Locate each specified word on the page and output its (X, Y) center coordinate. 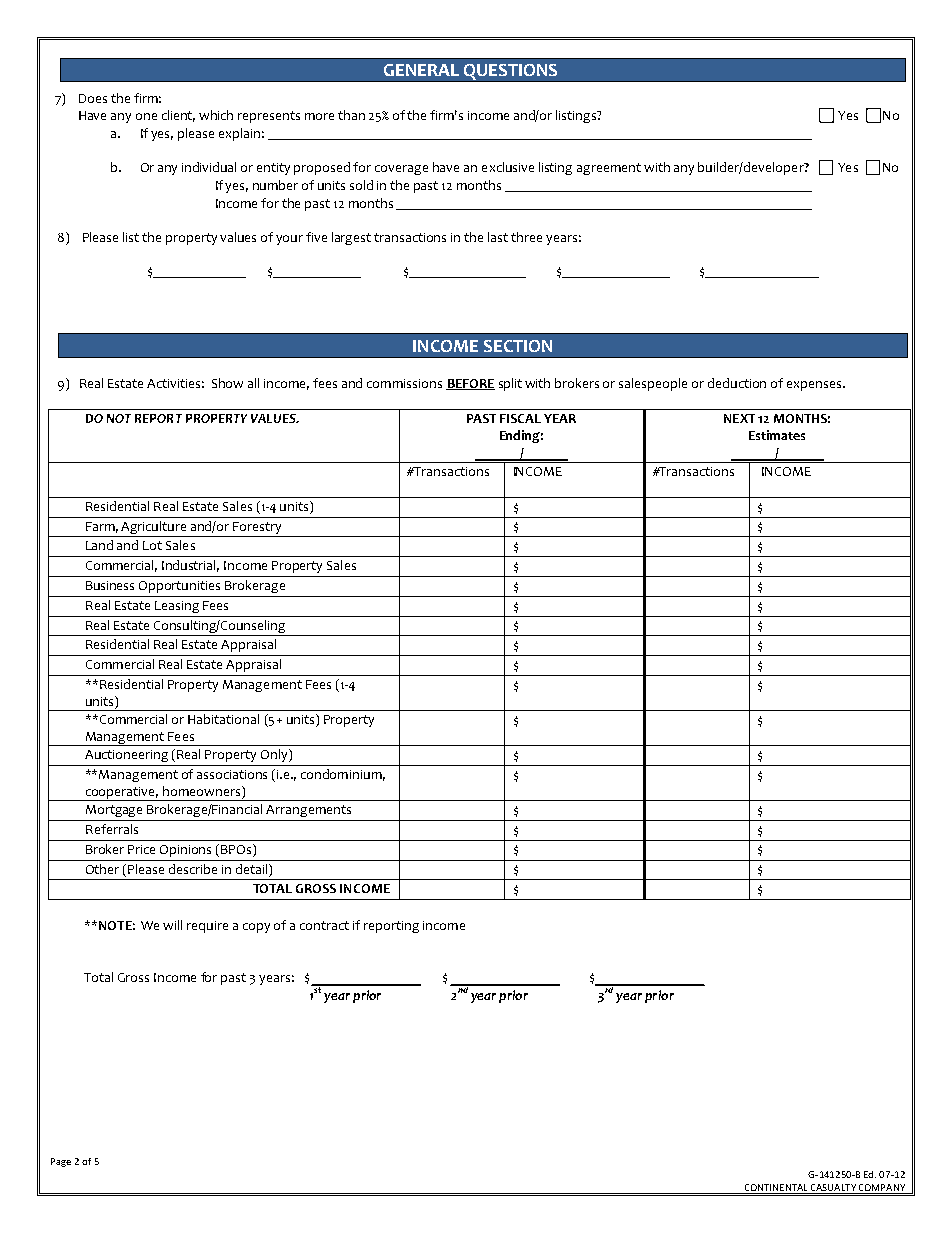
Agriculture (155, 529)
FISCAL (520, 418)
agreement (609, 169)
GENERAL (421, 70)
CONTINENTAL (776, 1189)
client (178, 116)
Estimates (777, 435)
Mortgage (114, 811)
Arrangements (308, 811)
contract (324, 925)
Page (61, 1162)
